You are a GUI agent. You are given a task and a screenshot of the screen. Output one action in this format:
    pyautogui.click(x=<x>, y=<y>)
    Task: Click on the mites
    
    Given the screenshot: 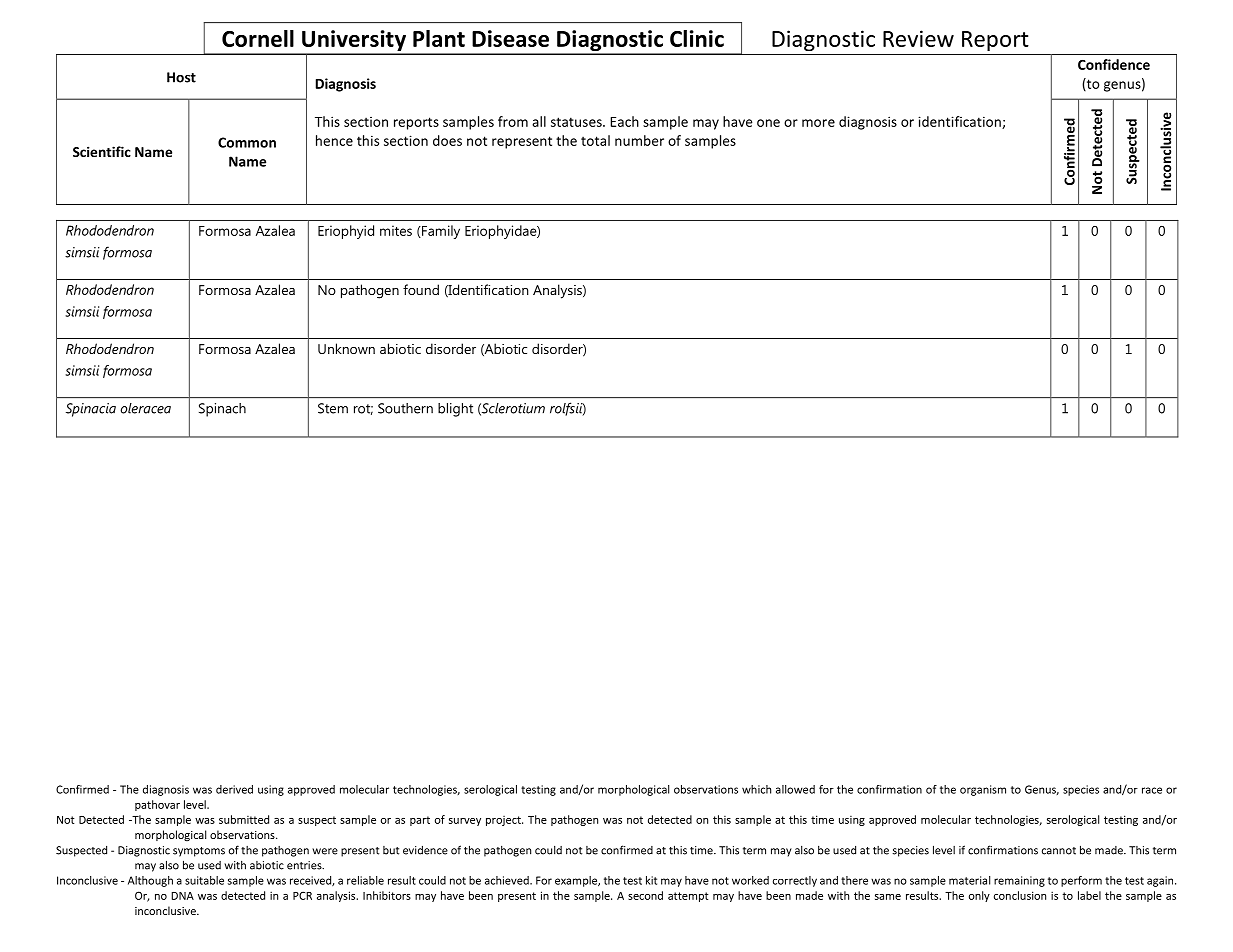 What is the action you would take?
    pyautogui.click(x=396, y=230)
